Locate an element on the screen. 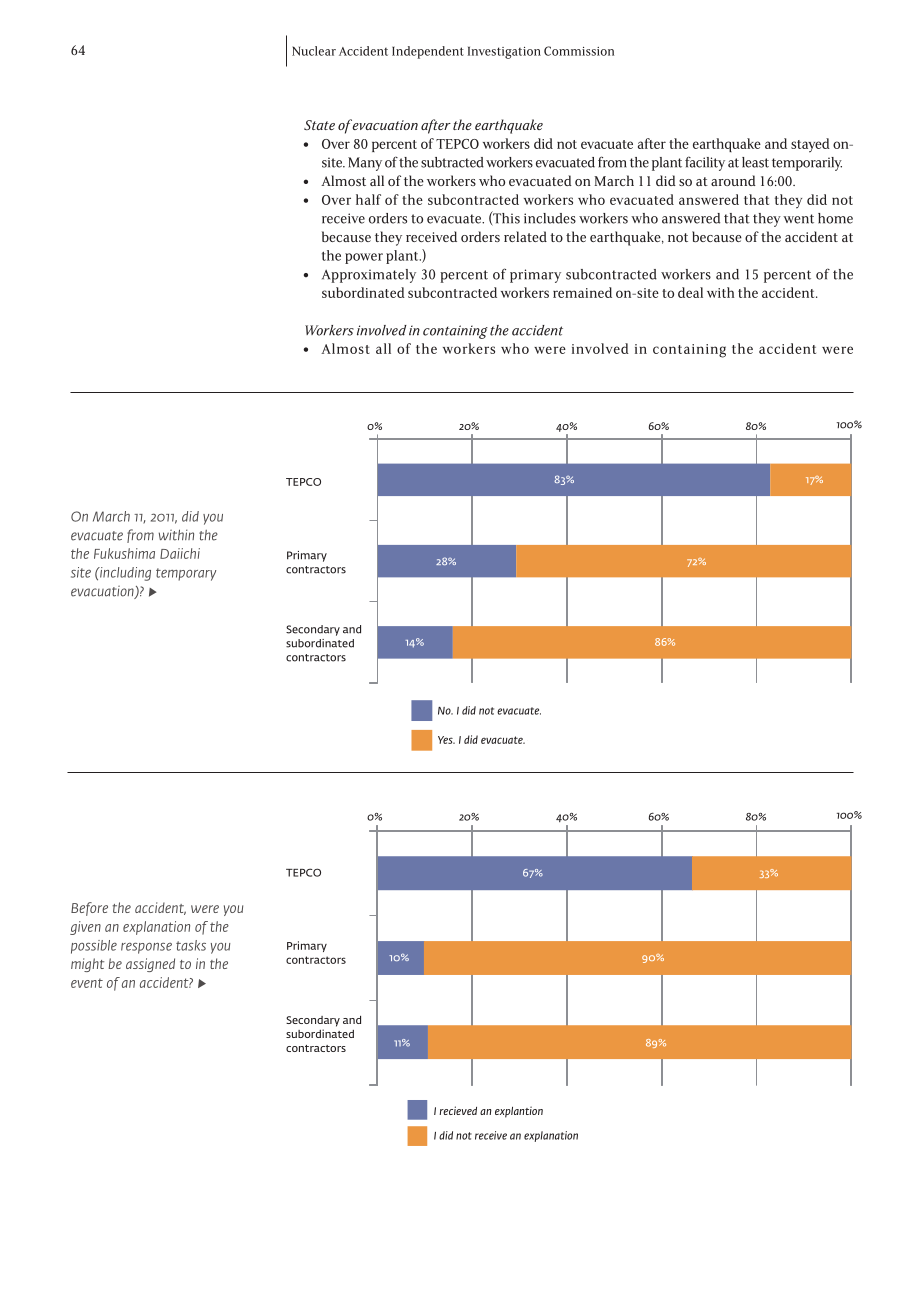 The image size is (924, 1308). stayed is located at coordinates (810, 145).
